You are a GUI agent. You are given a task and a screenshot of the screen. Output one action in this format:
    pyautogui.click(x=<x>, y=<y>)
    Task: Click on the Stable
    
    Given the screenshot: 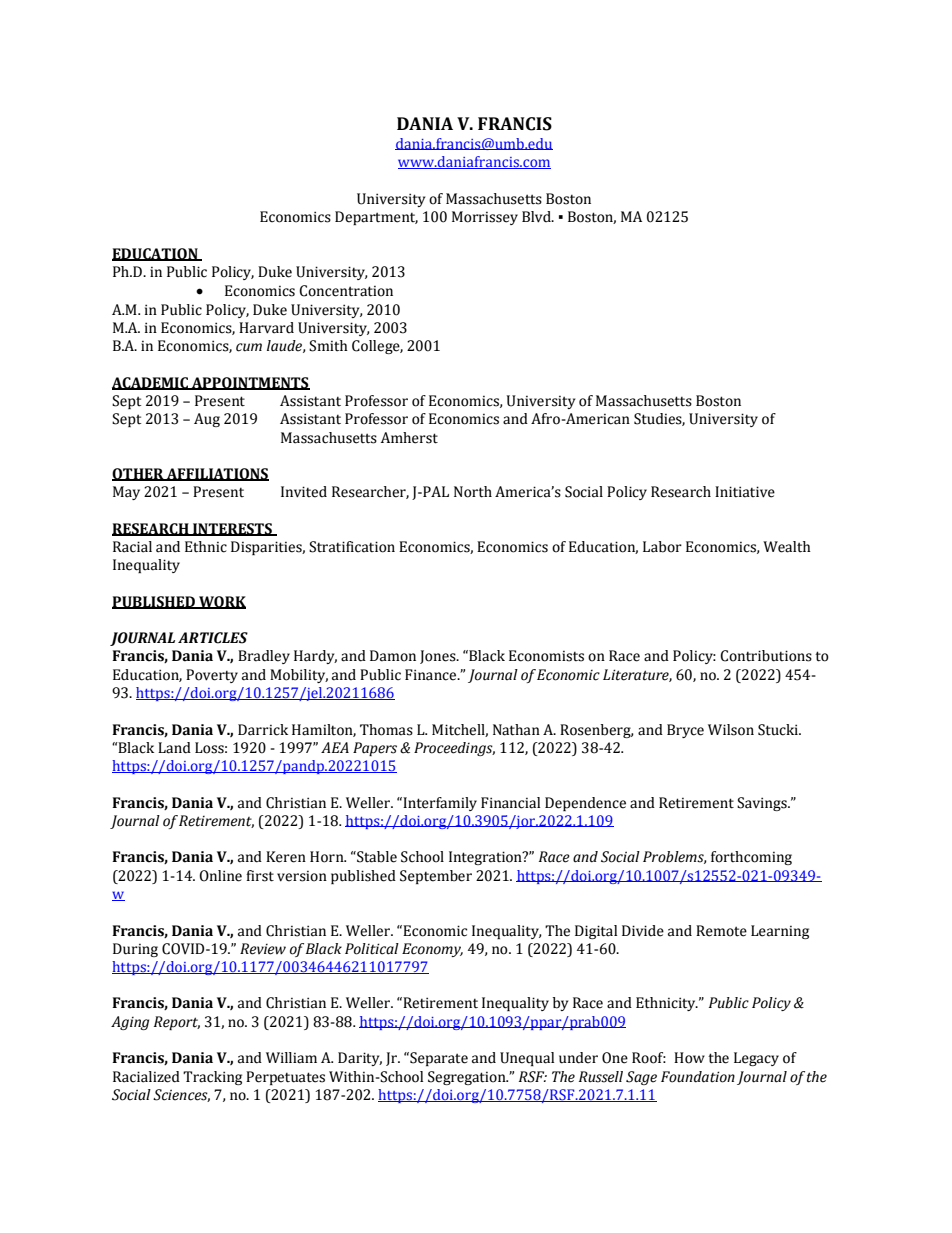 What is the action you would take?
    pyautogui.click(x=376, y=857)
